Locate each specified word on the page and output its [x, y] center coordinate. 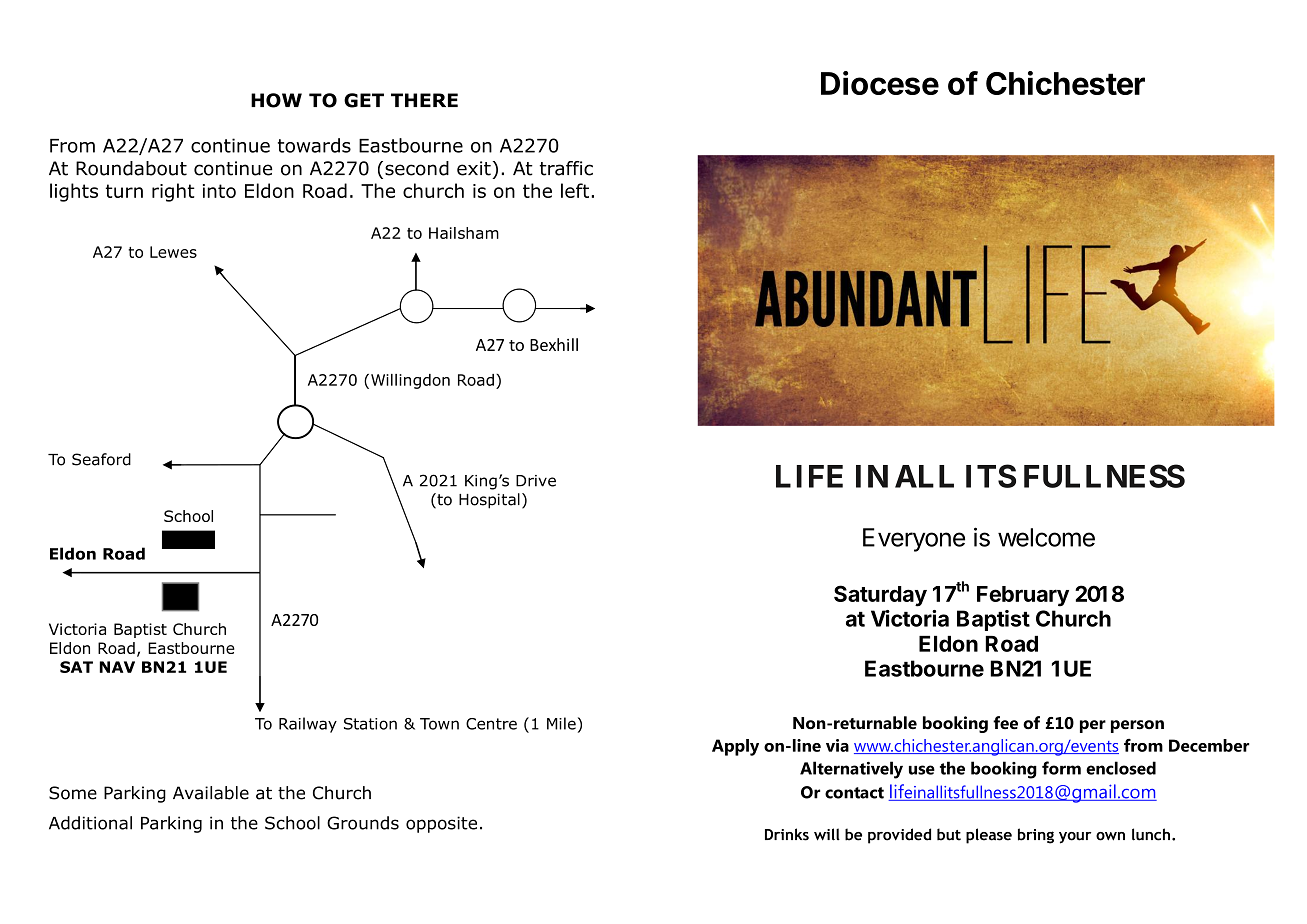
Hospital [489, 501]
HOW [276, 100]
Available [211, 793]
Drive [536, 481]
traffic [566, 168]
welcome [1046, 537]
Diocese [880, 83]
